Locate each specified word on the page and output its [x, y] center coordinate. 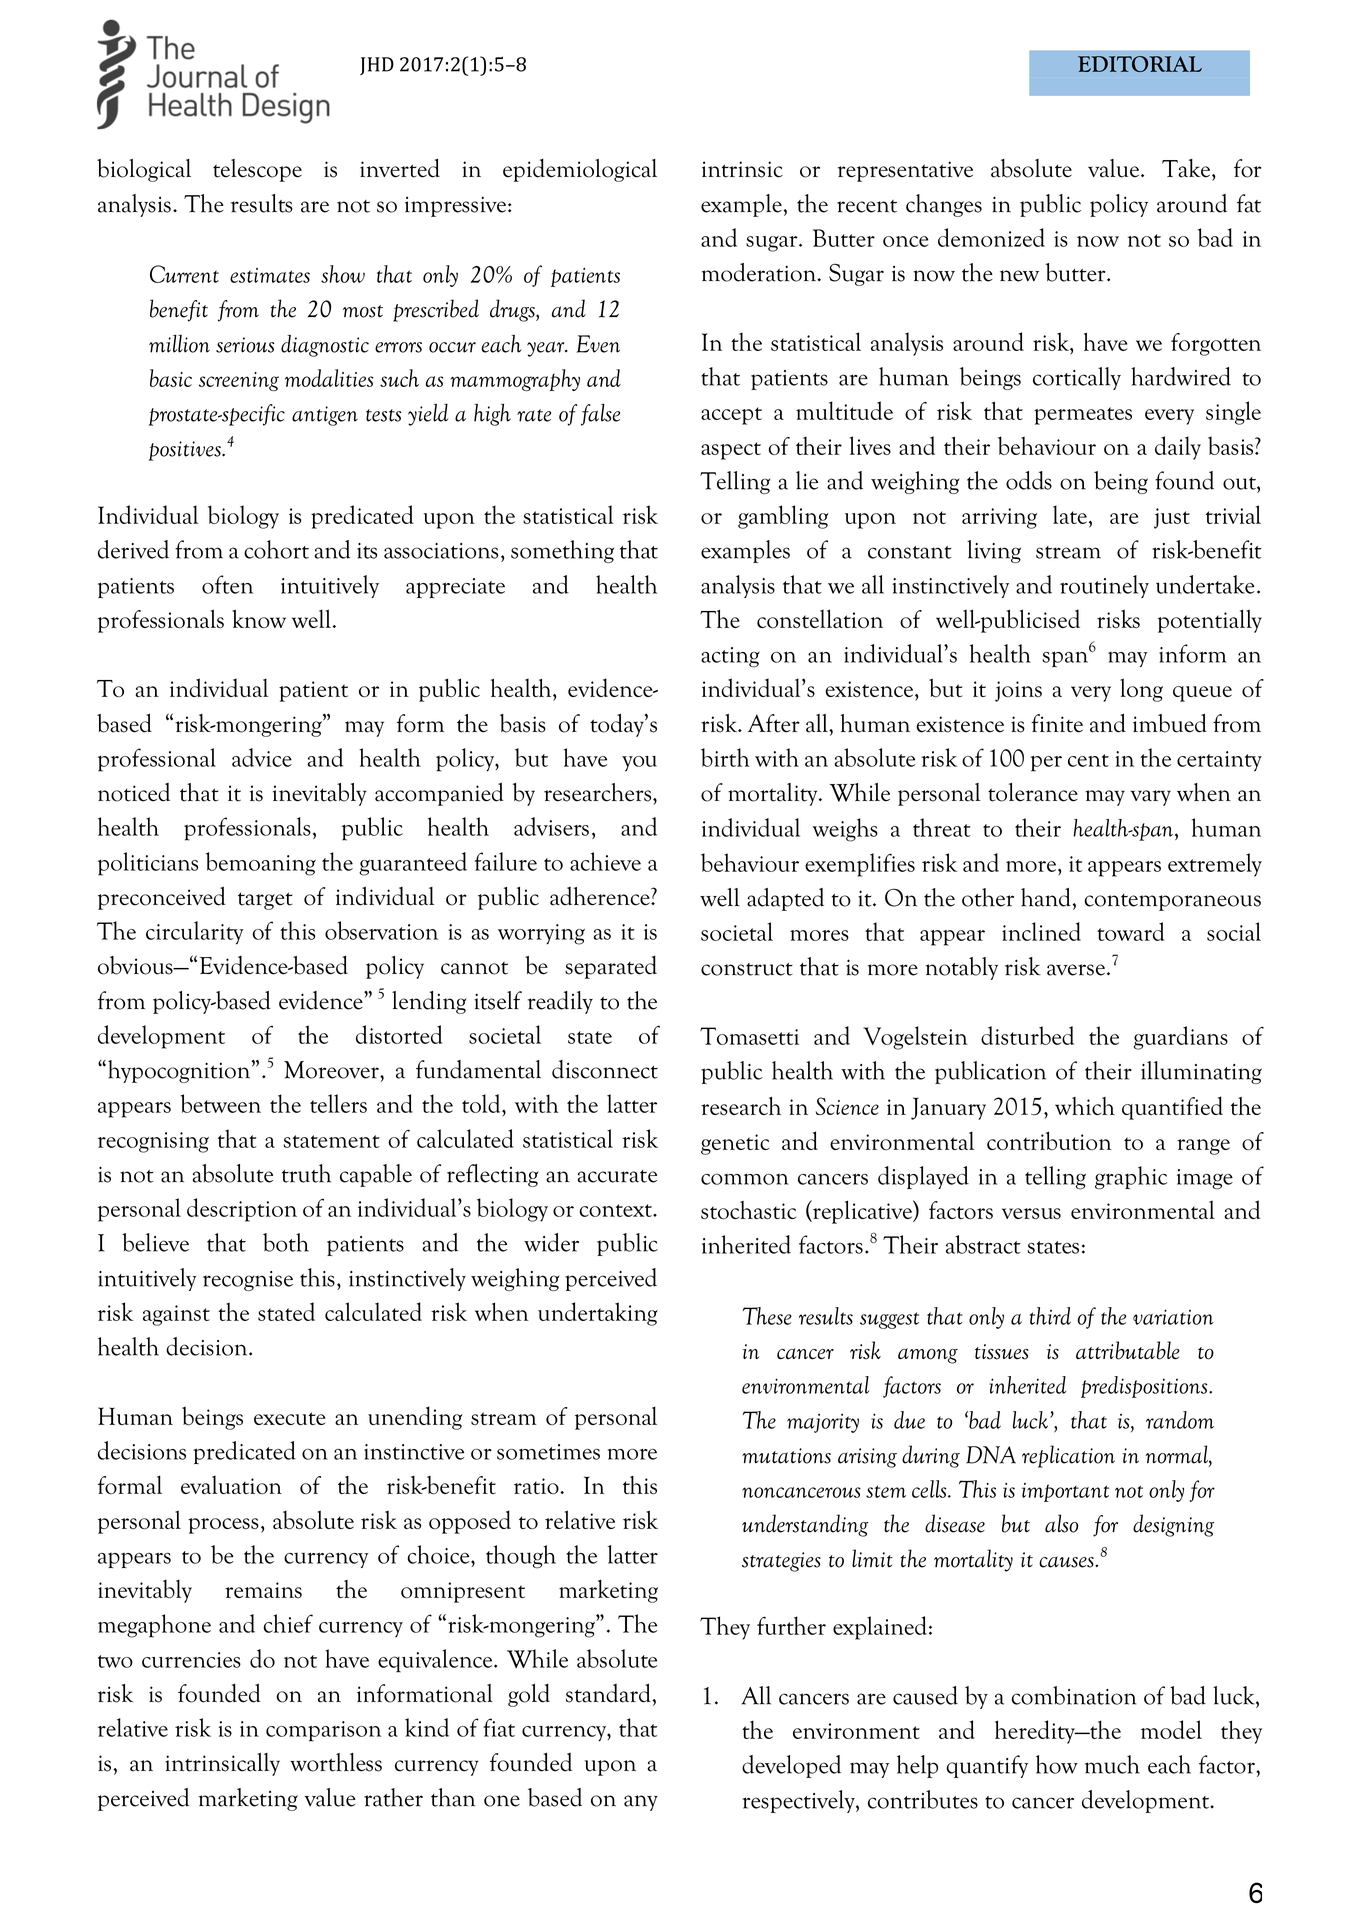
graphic [1131, 1178]
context [616, 1210]
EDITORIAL [1140, 64]
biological [144, 170]
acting [730, 657]
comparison [323, 1731]
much [1112, 1764]
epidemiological [580, 170]
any [641, 1803]
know [259, 618]
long [1141, 690]
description [242, 1210]
